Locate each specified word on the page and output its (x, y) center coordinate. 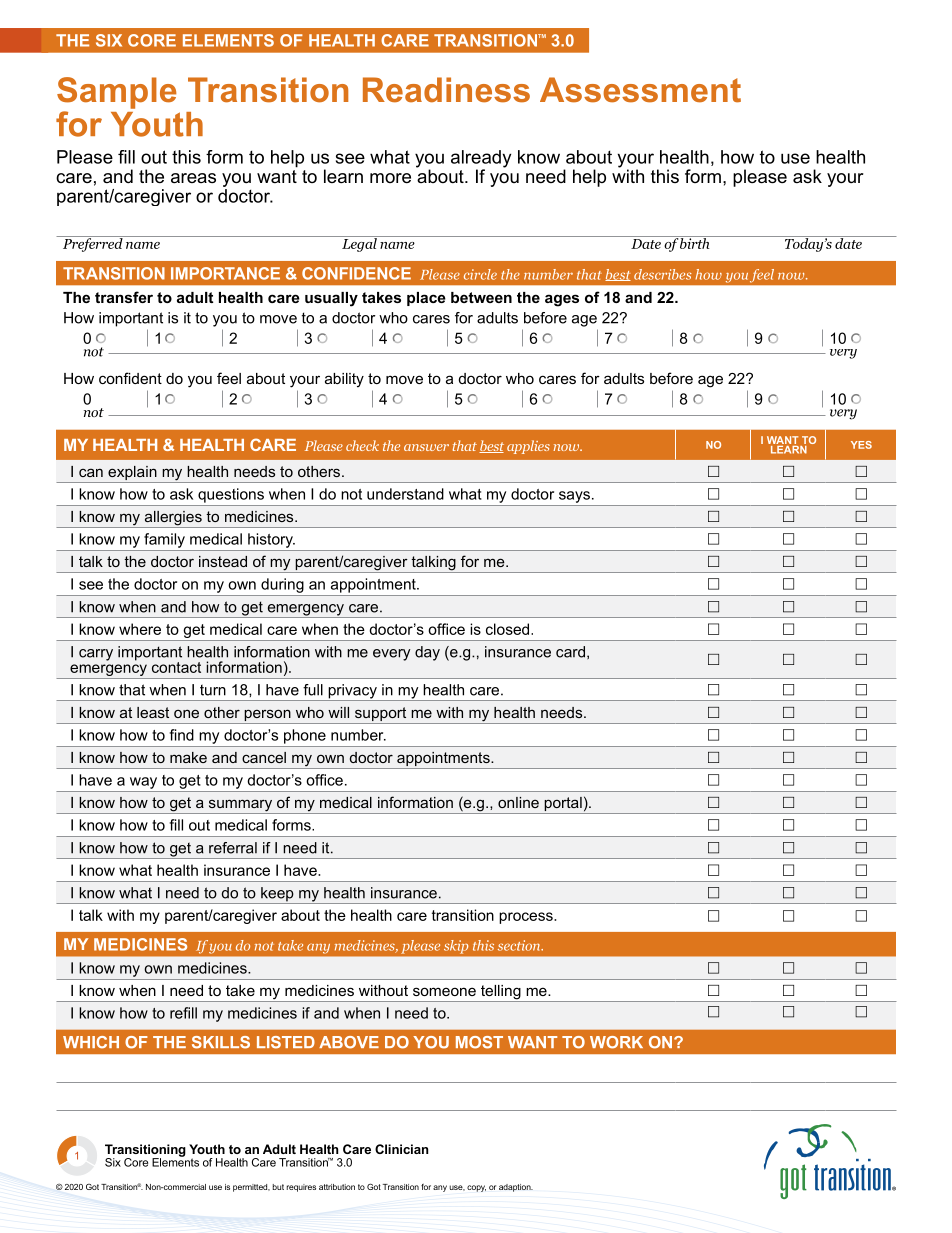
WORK (616, 1042)
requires (301, 1188)
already (481, 160)
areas (193, 178)
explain (132, 473)
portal (563, 805)
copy (476, 1188)
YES (861, 445)
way (143, 783)
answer (426, 447)
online (518, 802)
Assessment (640, 90)
